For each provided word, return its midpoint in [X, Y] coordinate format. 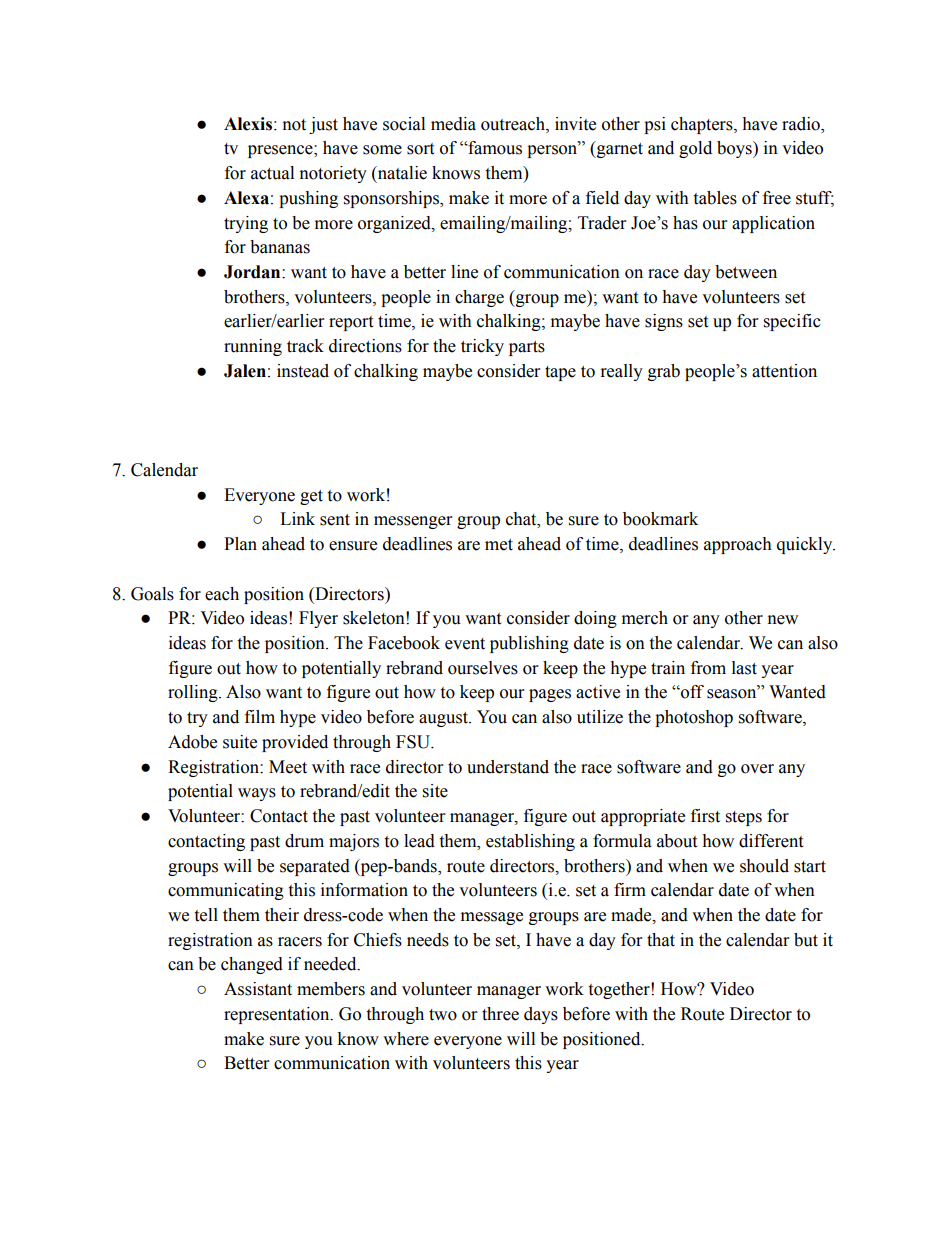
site [435, 791]
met [499, 545]
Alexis [248, 124]
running [253, 347]
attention [784, 371]
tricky [482, 347]
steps [744, 818]
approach [738, 545]
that [661, 940]
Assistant [258, 989]
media [453, 124]
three [500, 1014]
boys [735, 149]
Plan [240, 544]
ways [257, 794]
